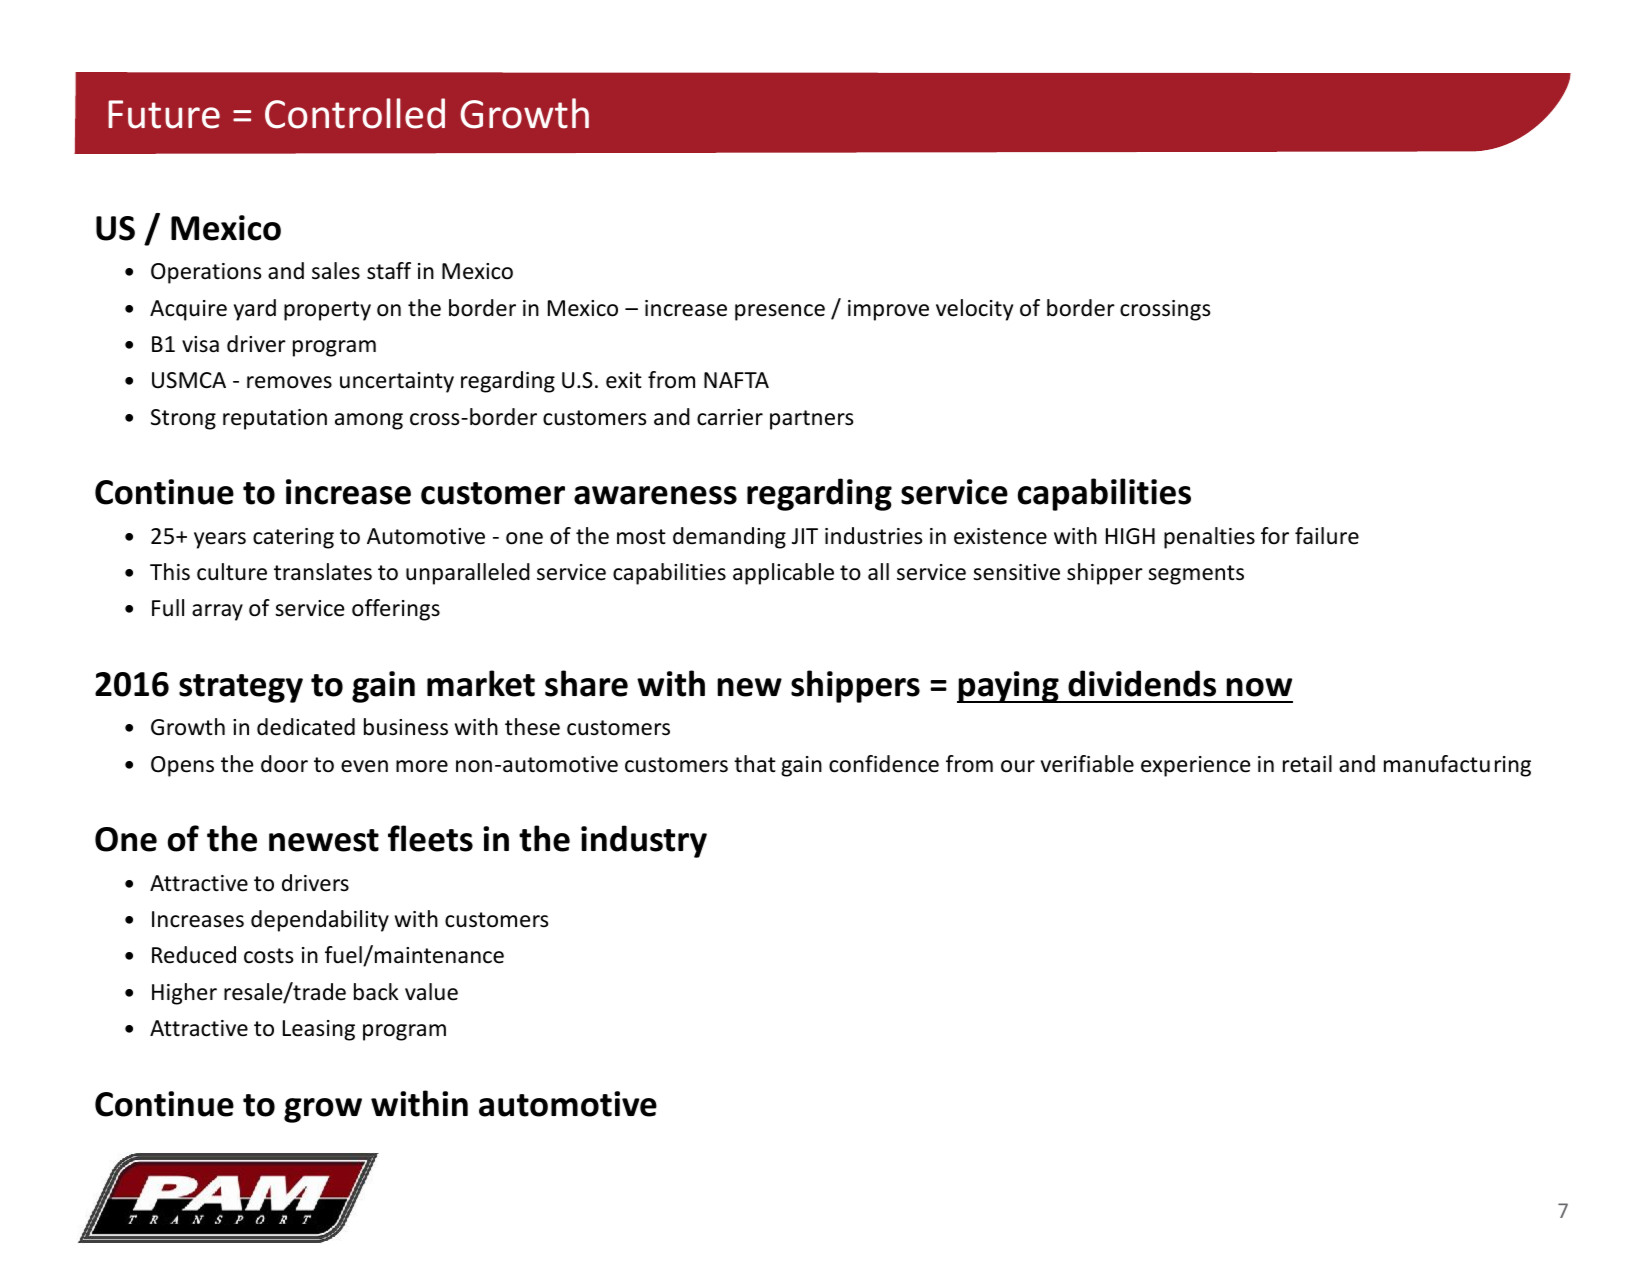 This image has width=1644, height=1270. I want to click on Controlled, so click(355, 113).
